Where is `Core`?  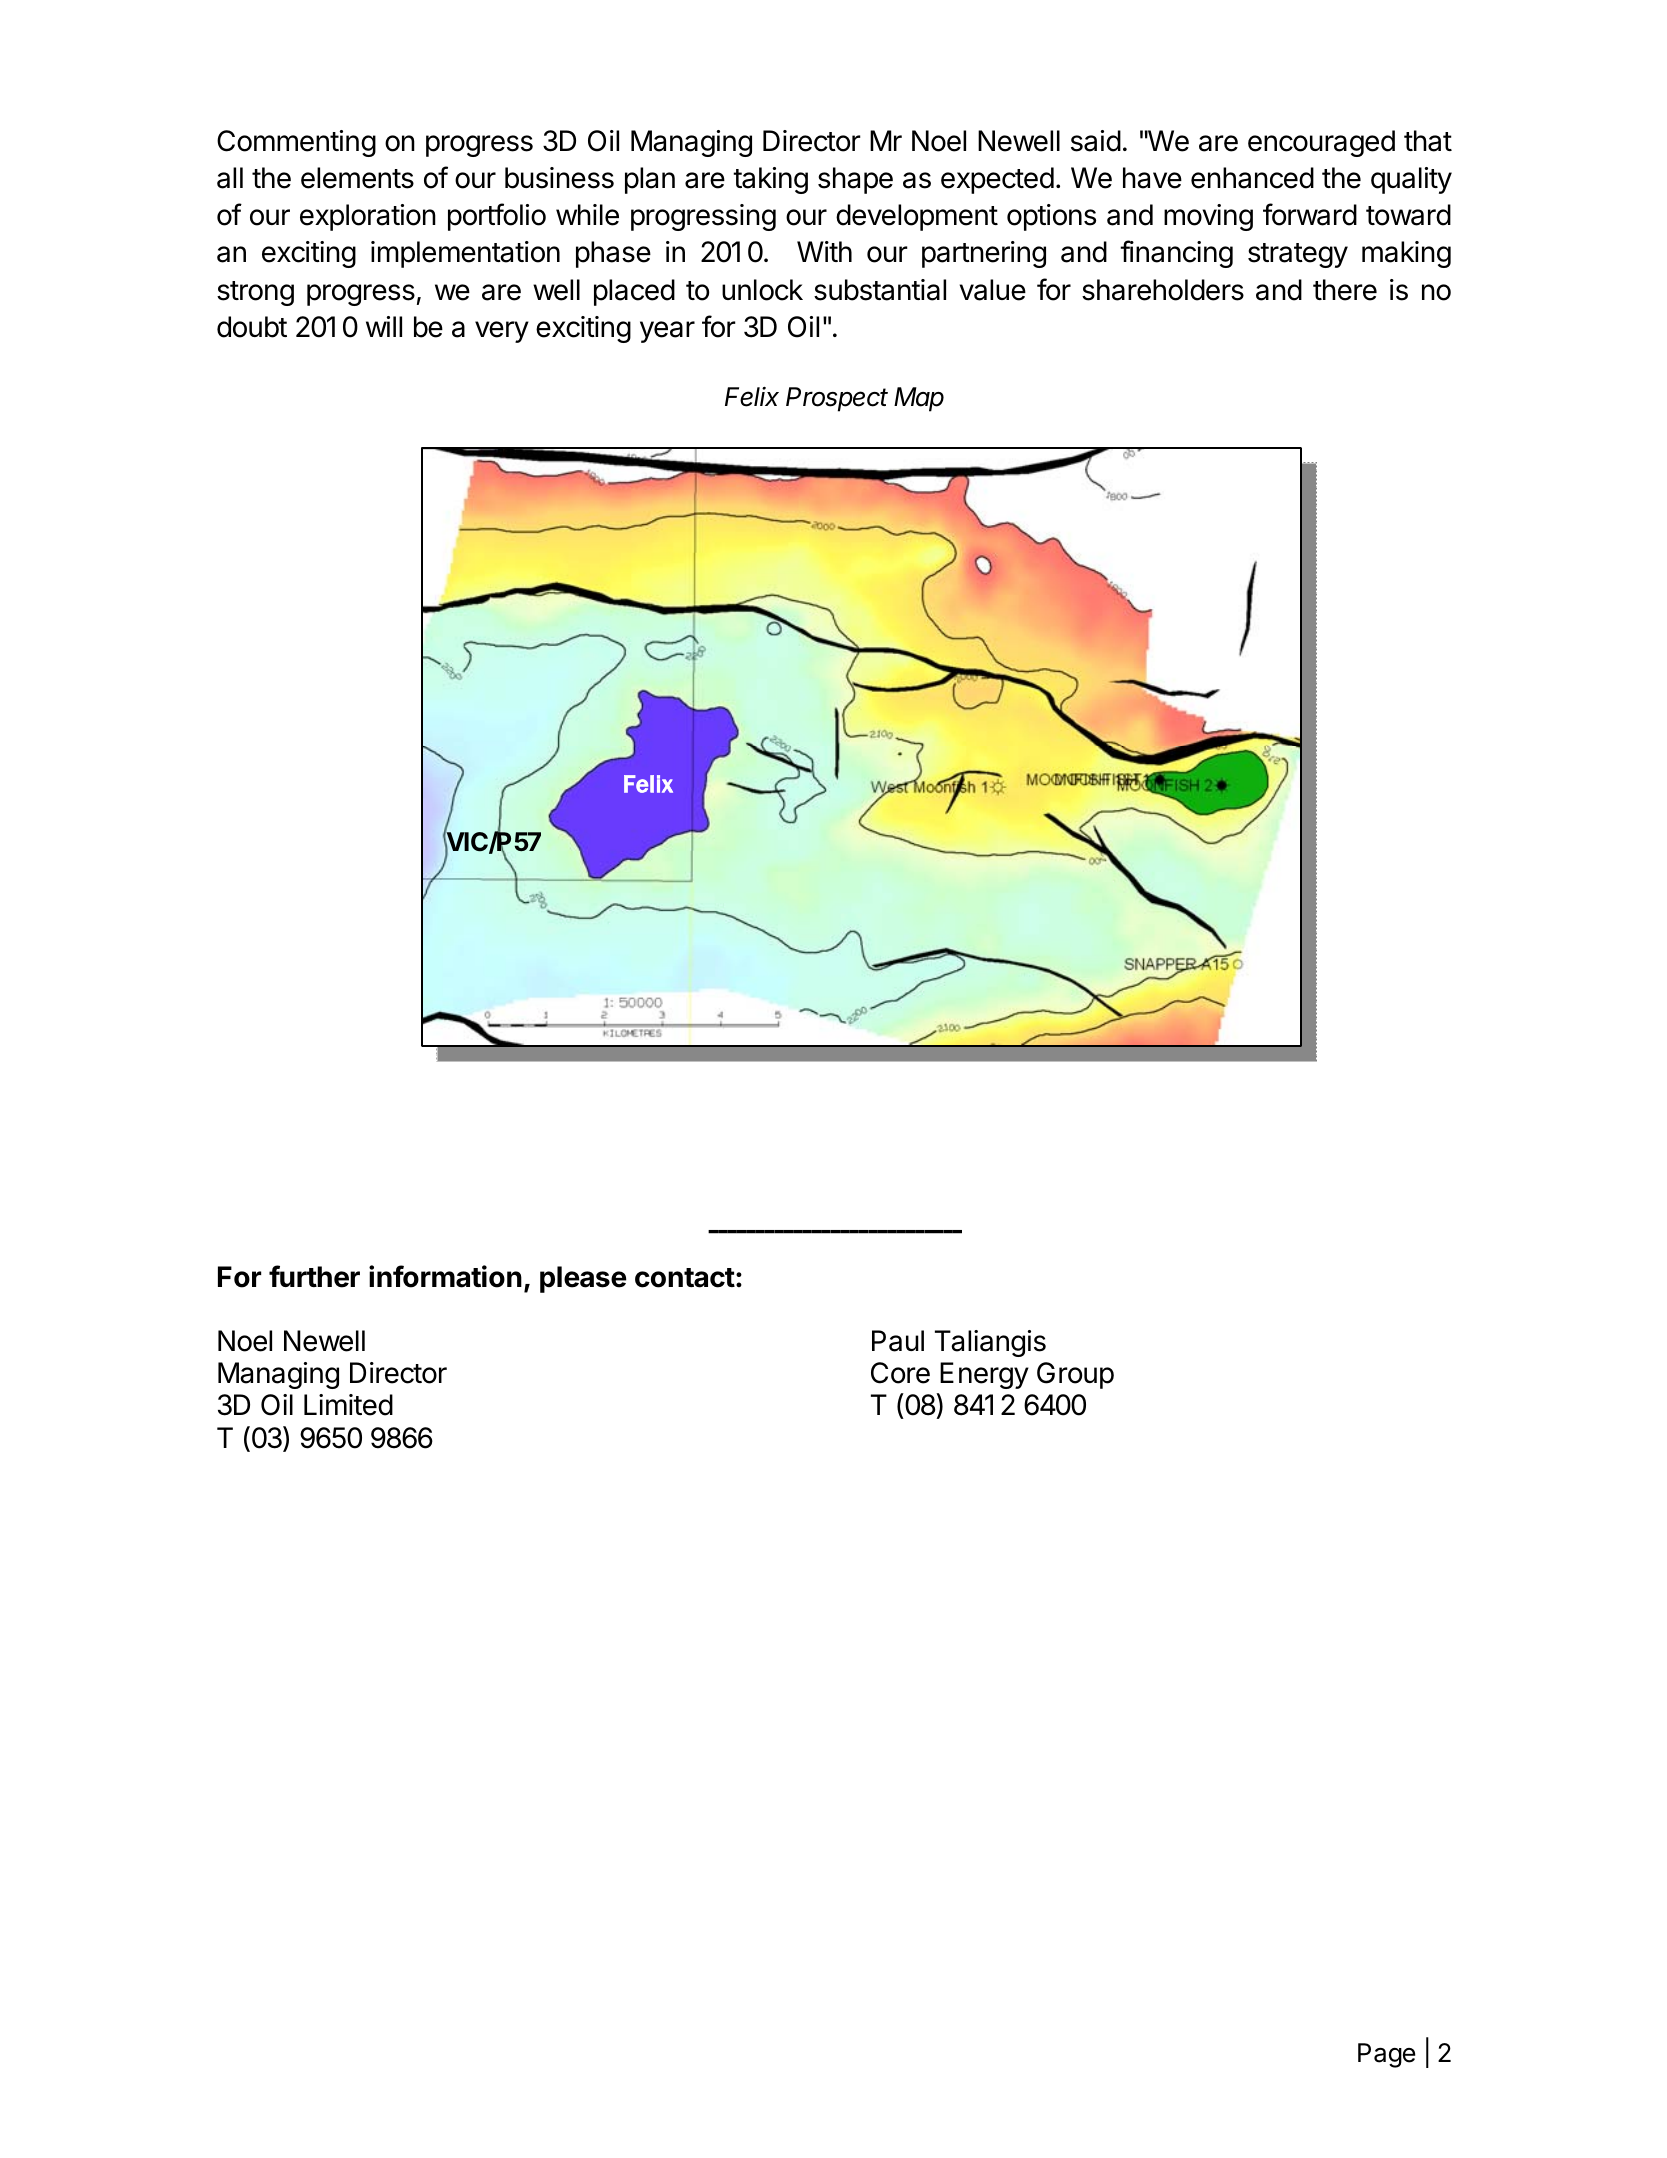
Core is located at coordinates (900, 1373).
